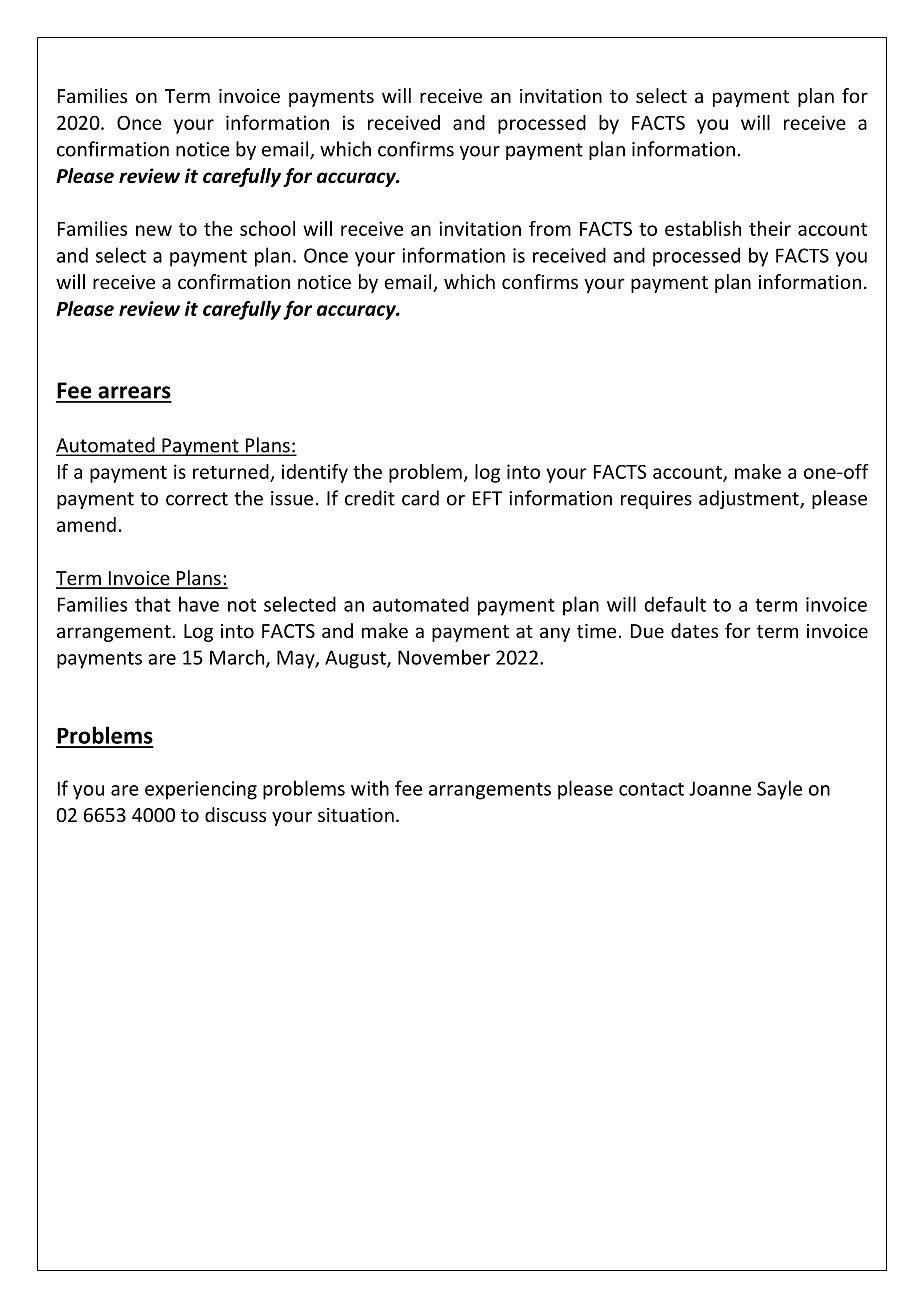 The width and height of the document is (924, 1308). I want to click on identify, so click(315, 473).
